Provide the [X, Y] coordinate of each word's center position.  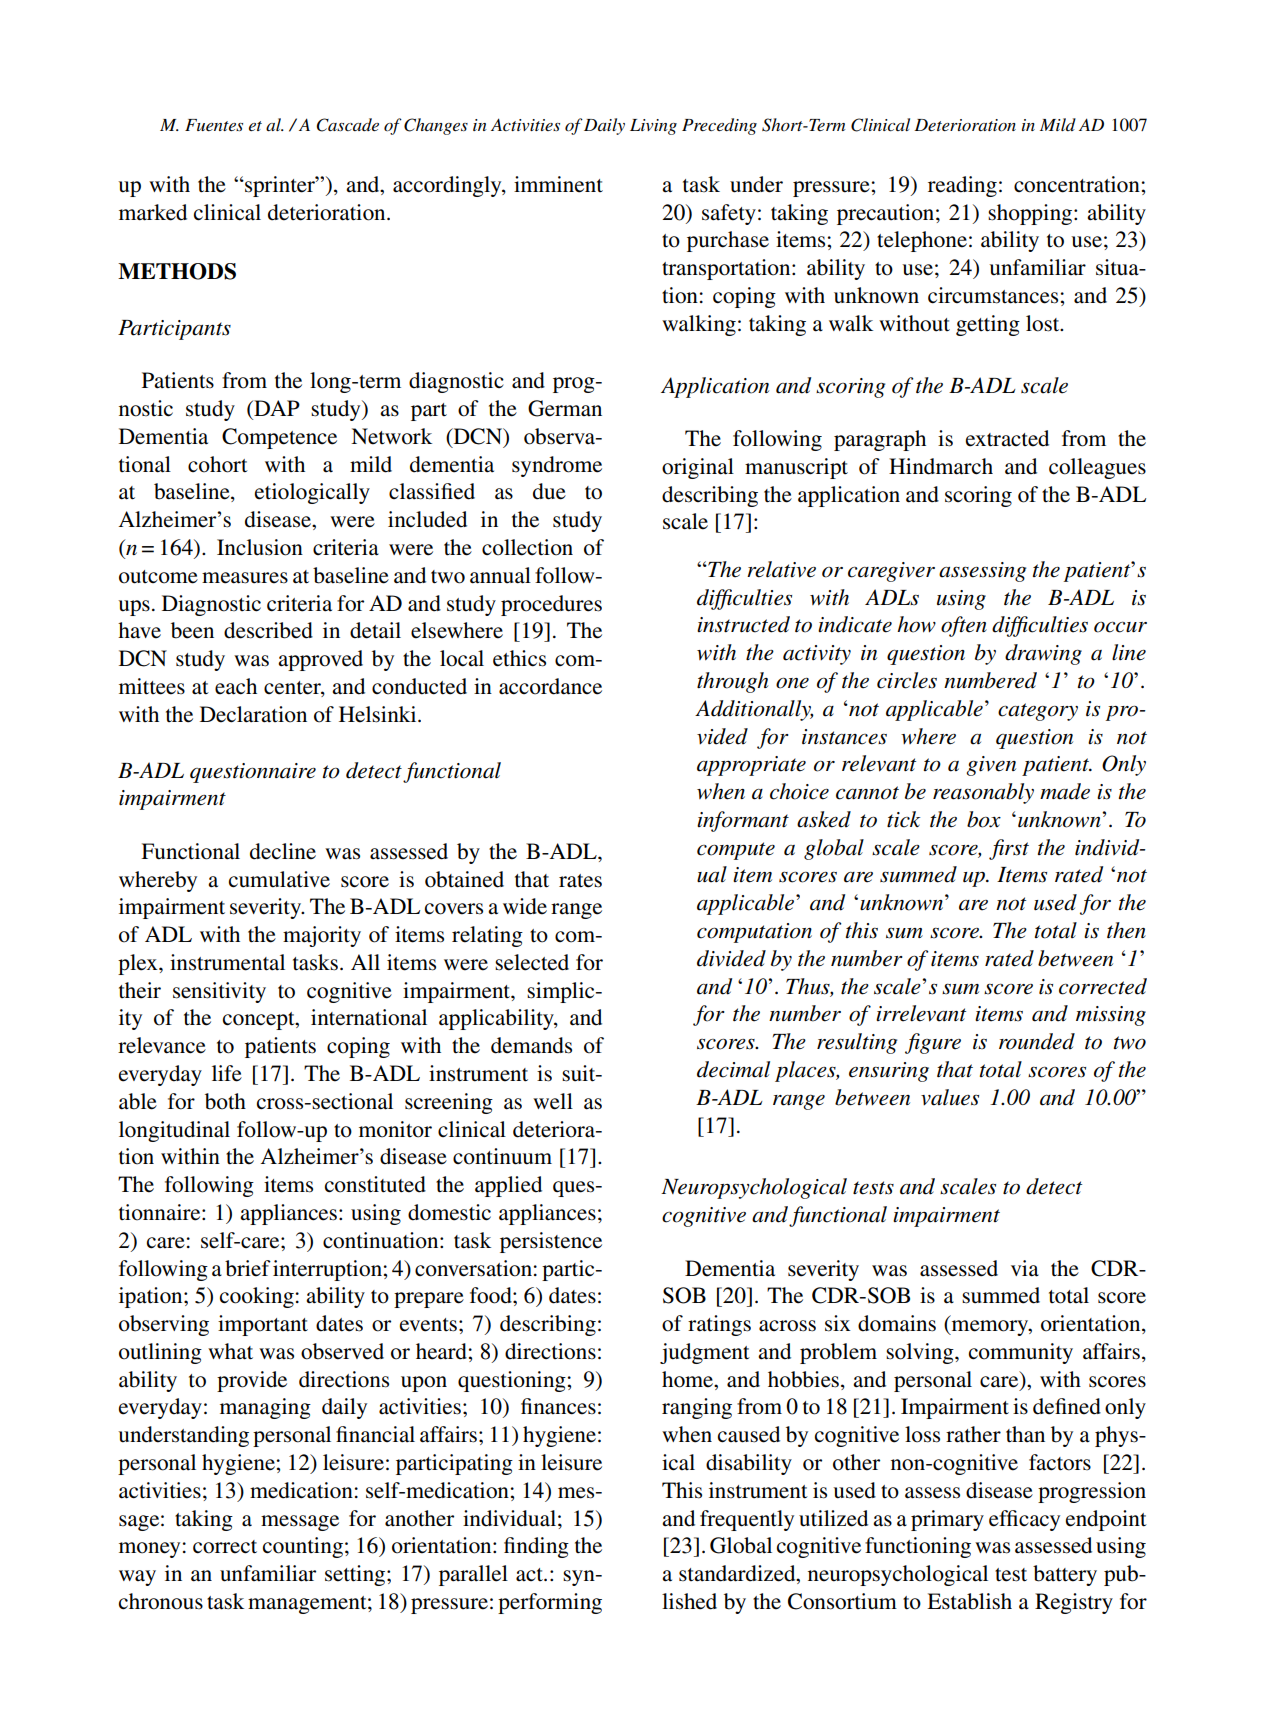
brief [248, 1268]
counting [303, 1547]
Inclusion [260, 547]
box [984, 819]
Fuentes [214, 125]
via [1025, 1268]
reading [962, 186]
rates [580, 881]
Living [653, 127]
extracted [1007, 438]
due [549, 491]
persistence [551, 1242]
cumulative [279, 879]
